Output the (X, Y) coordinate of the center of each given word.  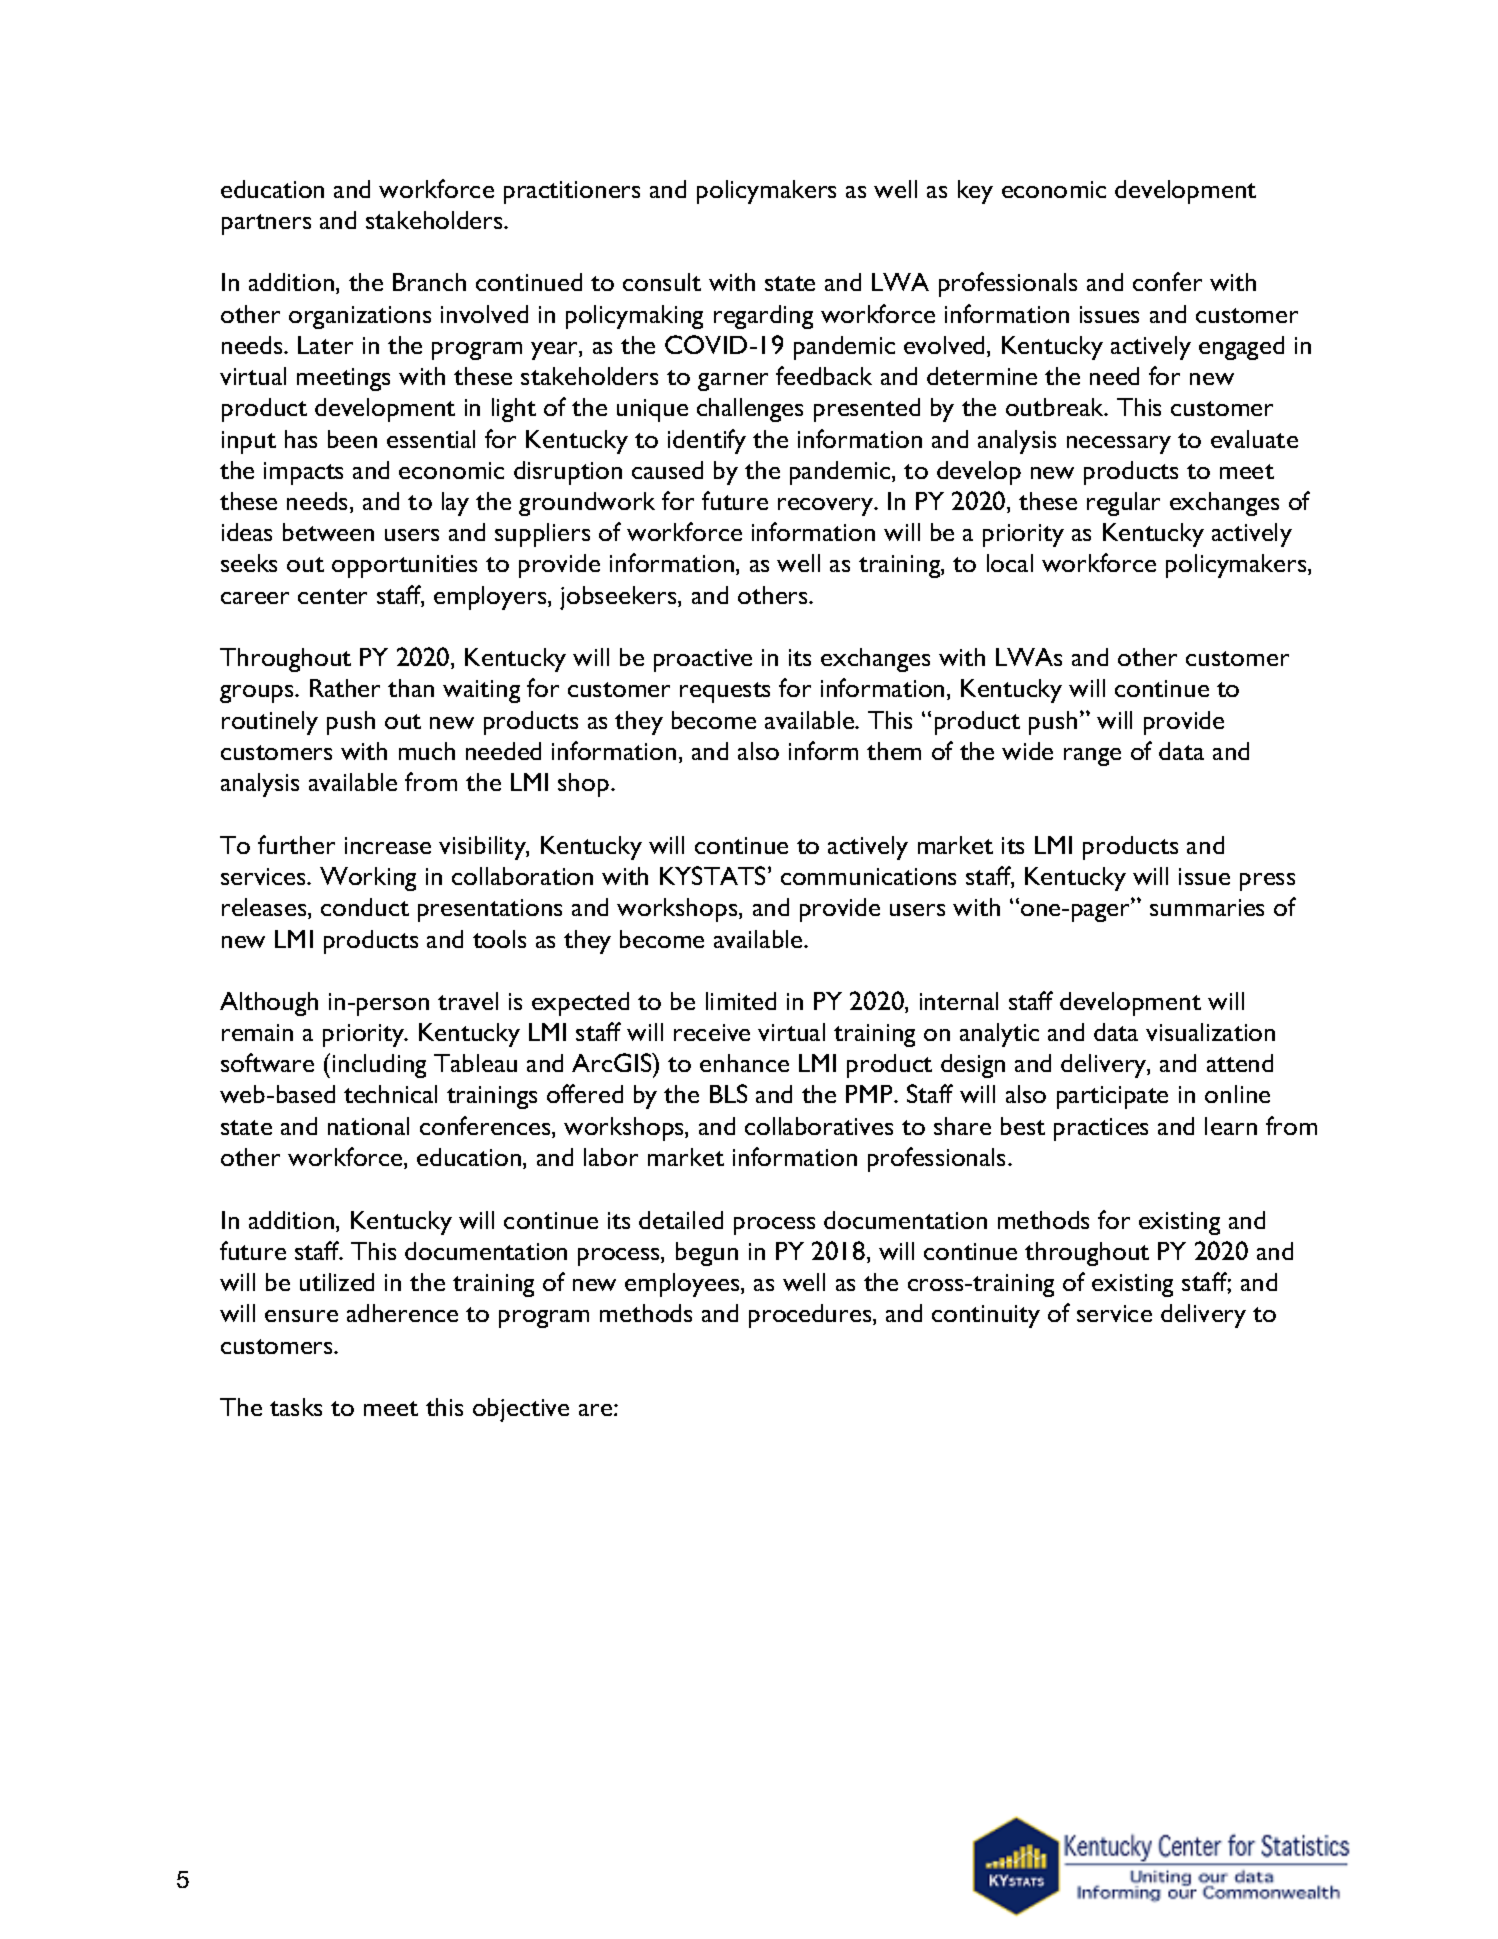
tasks (296, 1407)
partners (266, 224)
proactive (703, 660)
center (332, 596)
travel (468, 1001)
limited (741, 1001)
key (975, 192)
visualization (1210, 1032)
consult (662, 282)
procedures (811, 1316)
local (1010, 563)
